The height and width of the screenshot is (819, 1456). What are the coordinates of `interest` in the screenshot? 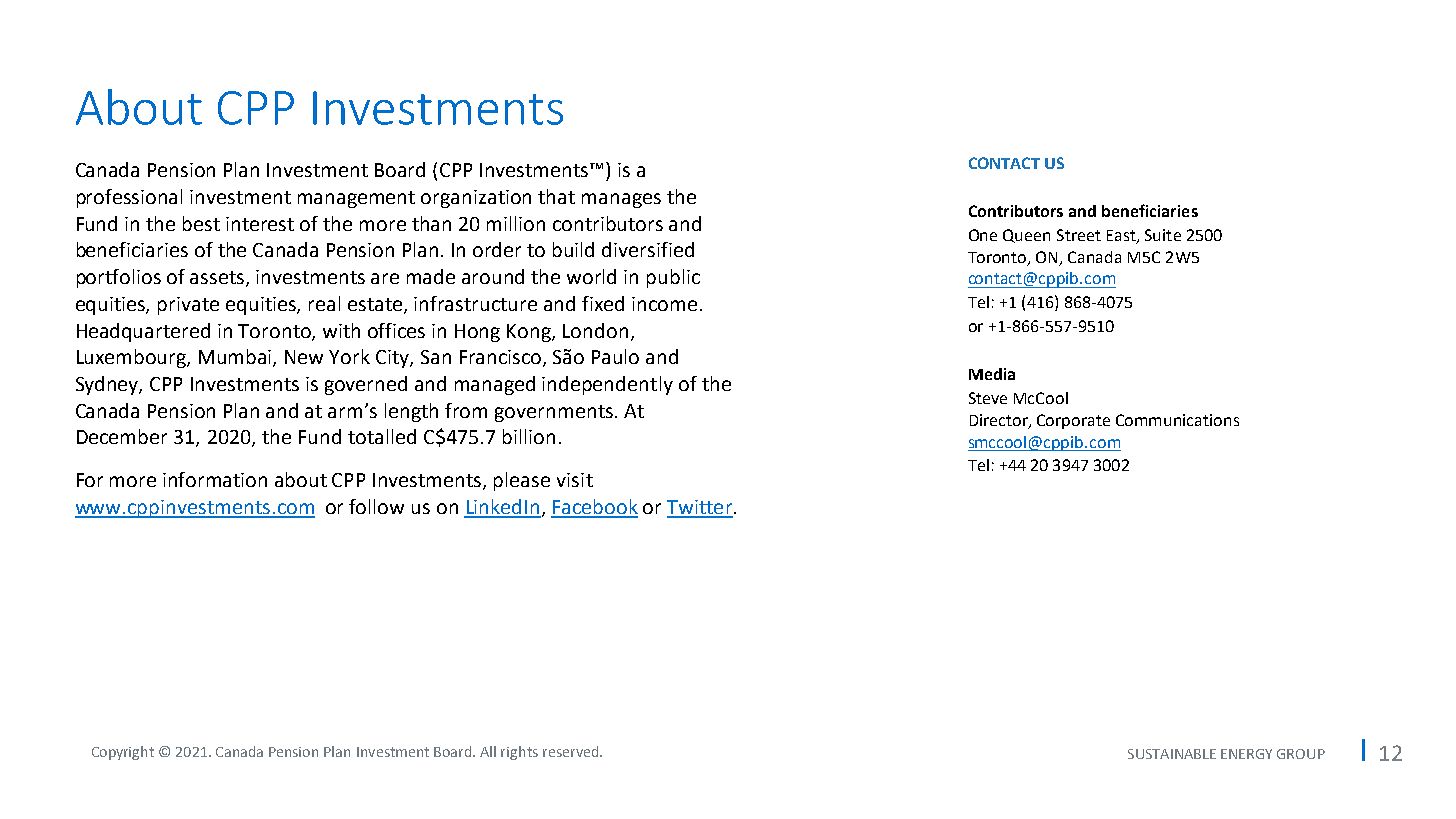 It's located at (260, 224).
